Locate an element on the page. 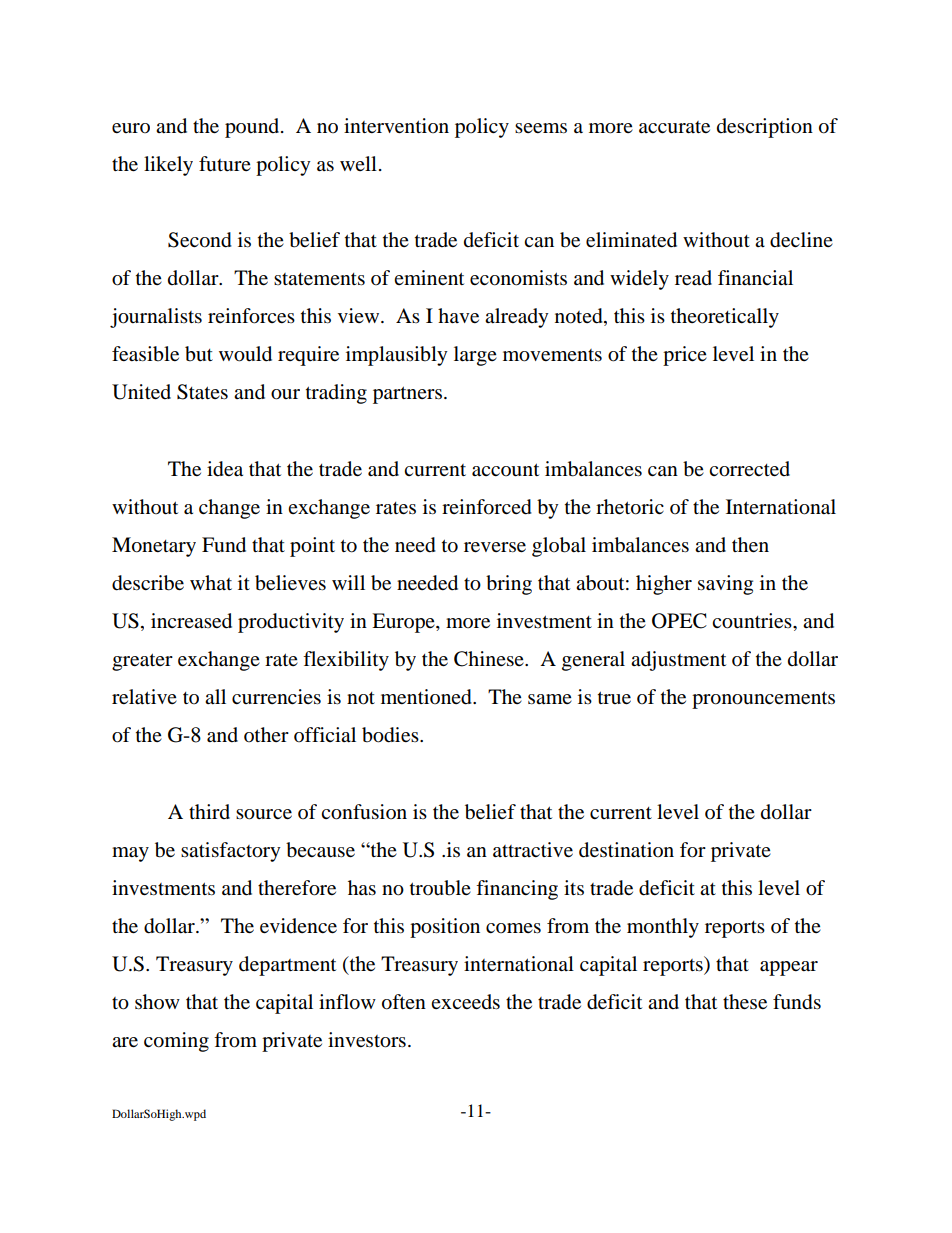  have is located at coordinates (458, 315).
